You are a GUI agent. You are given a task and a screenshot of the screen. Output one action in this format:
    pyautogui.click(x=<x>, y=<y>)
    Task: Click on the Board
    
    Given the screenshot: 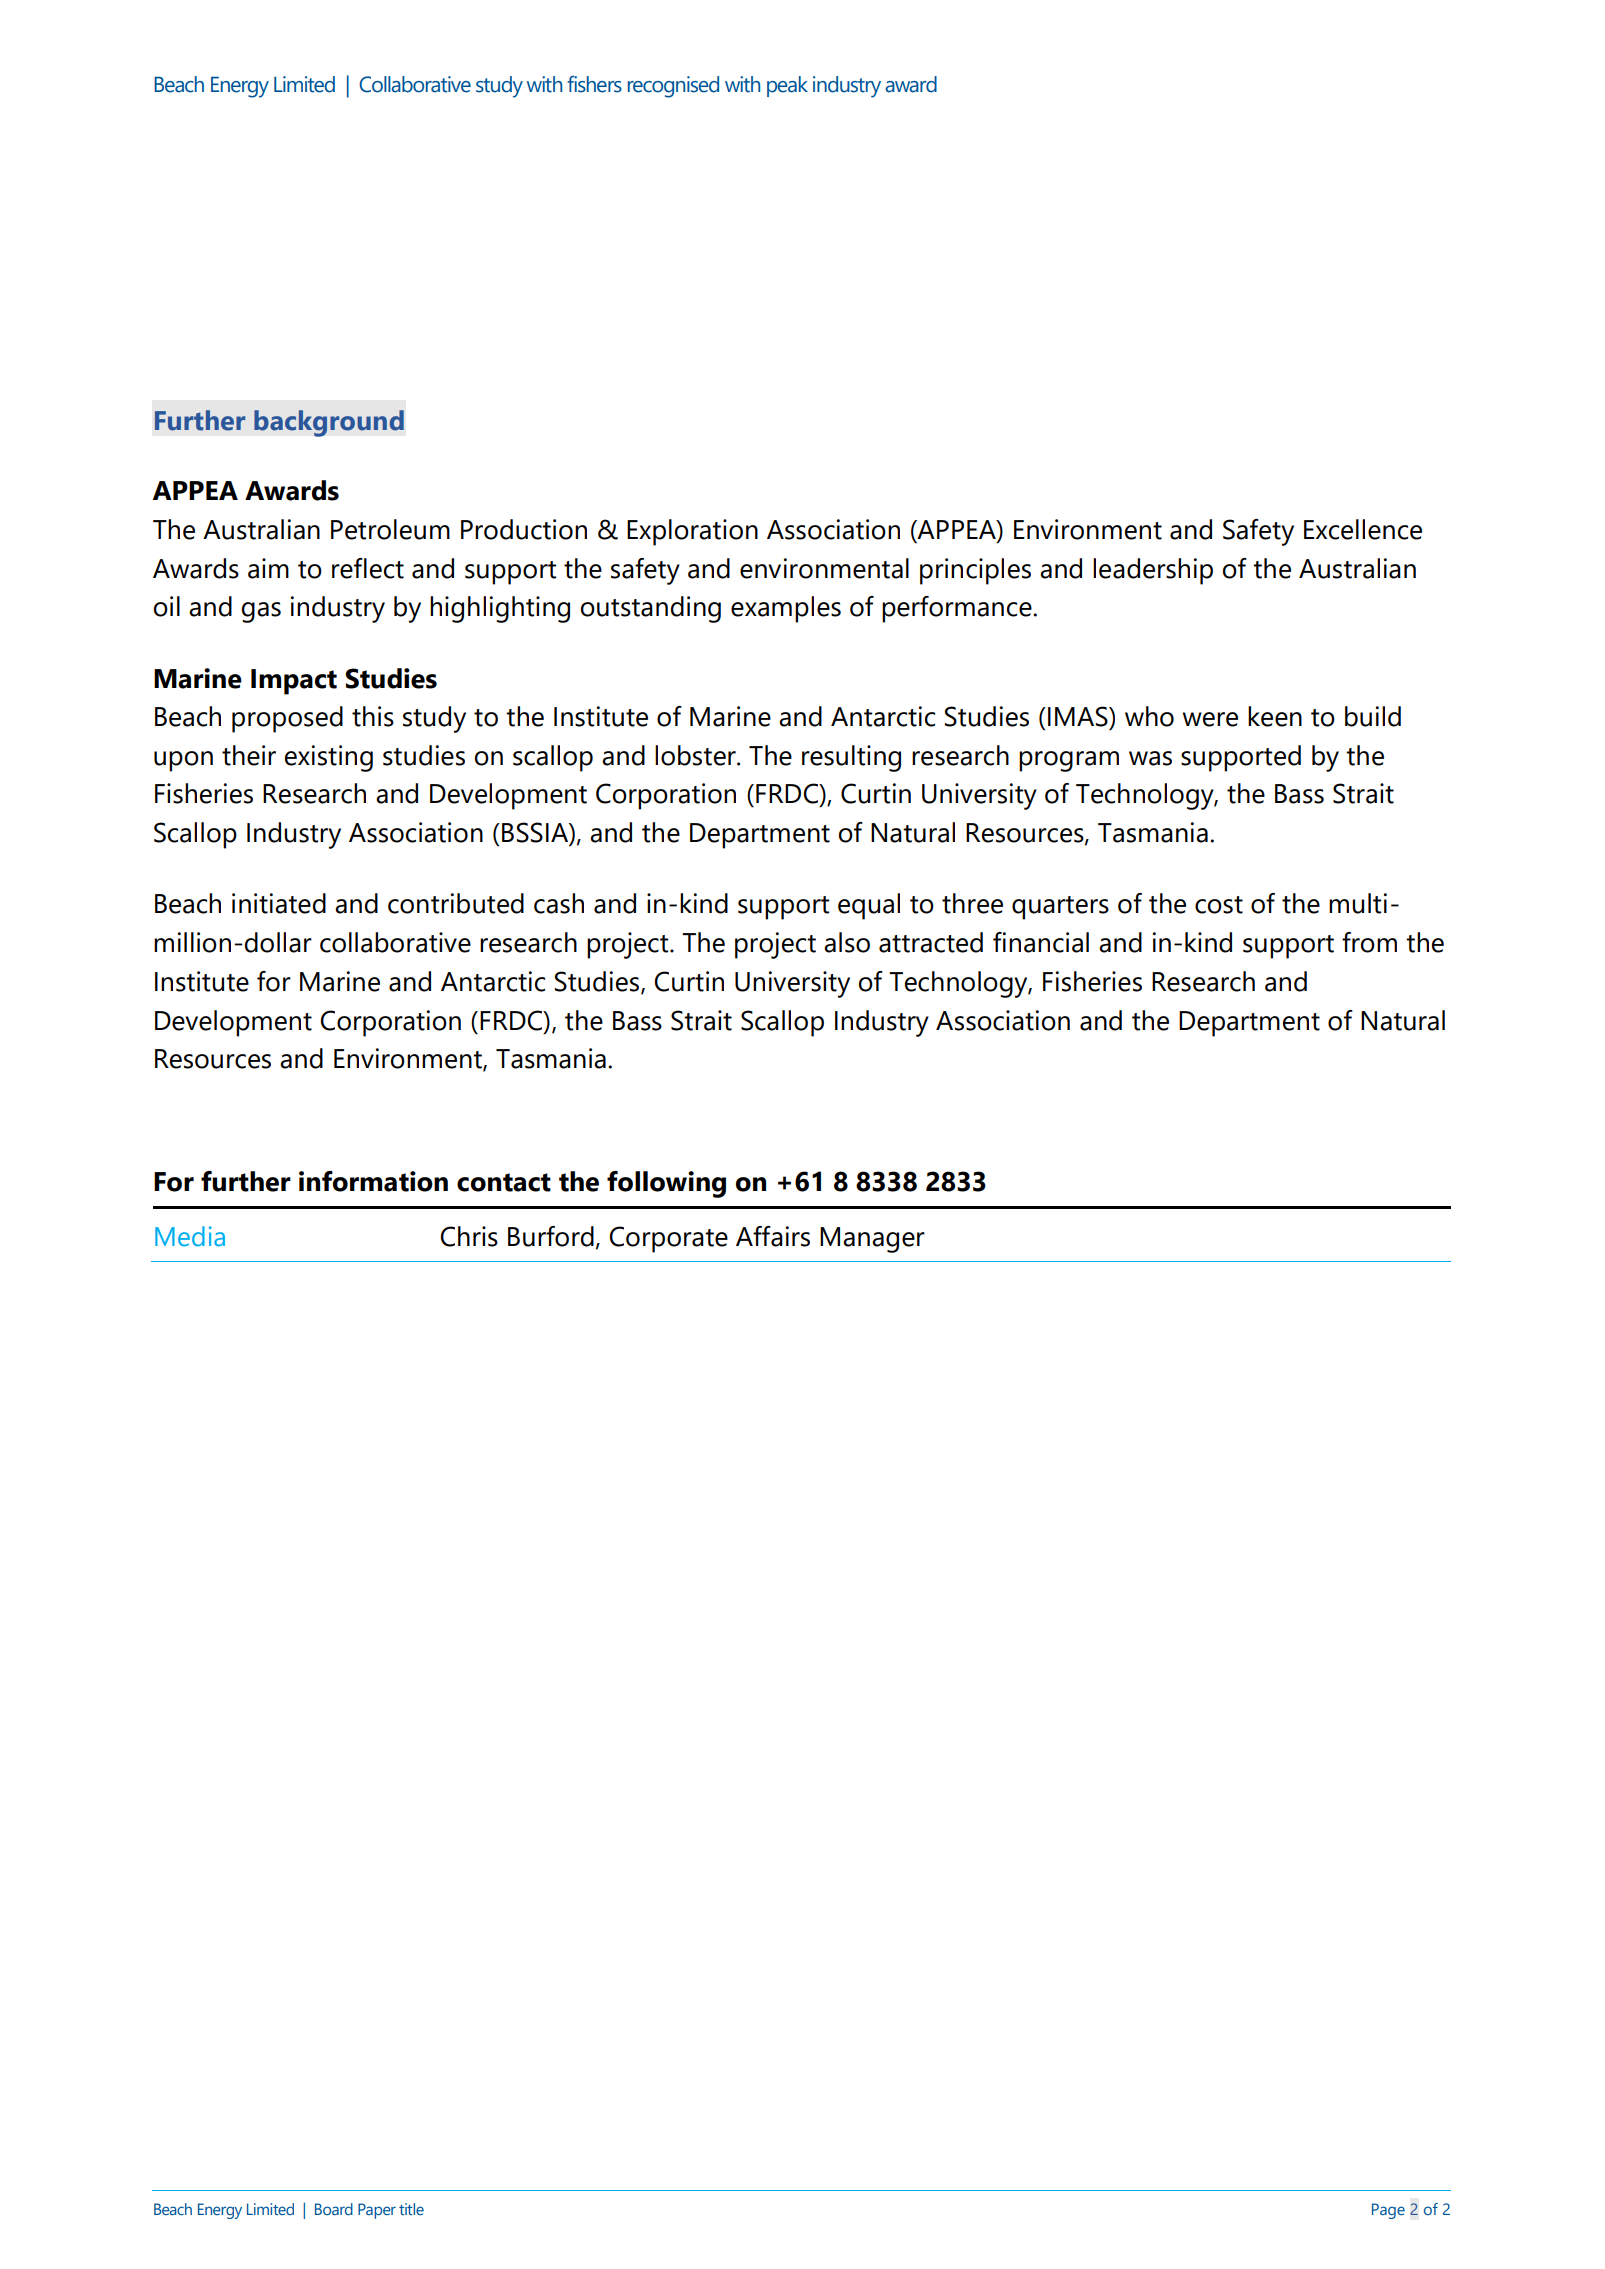 What is the action you would take?
    pyautogui.click(x=334, y=2209)
